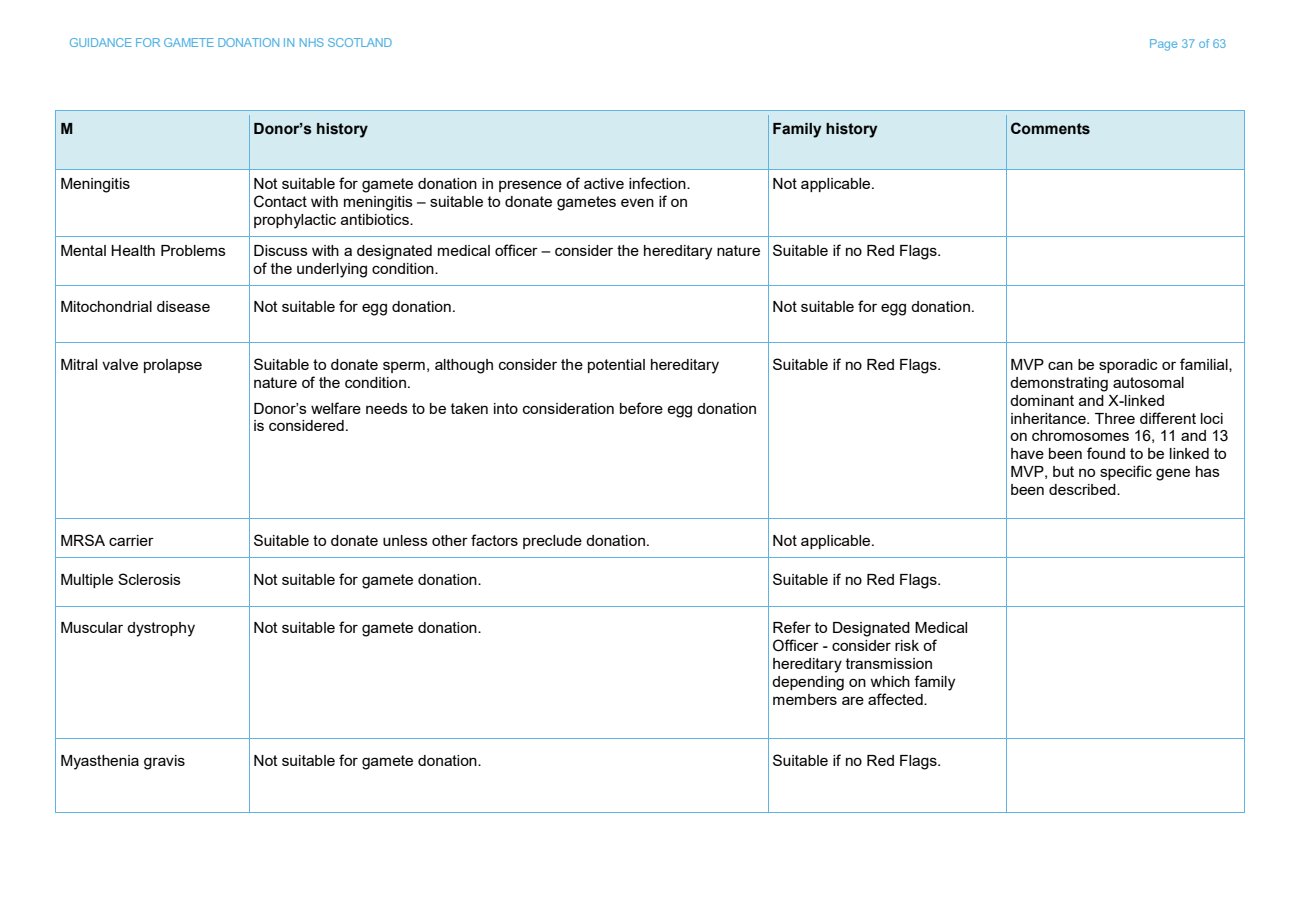  I want to click on Page, so click(1163, 45).
